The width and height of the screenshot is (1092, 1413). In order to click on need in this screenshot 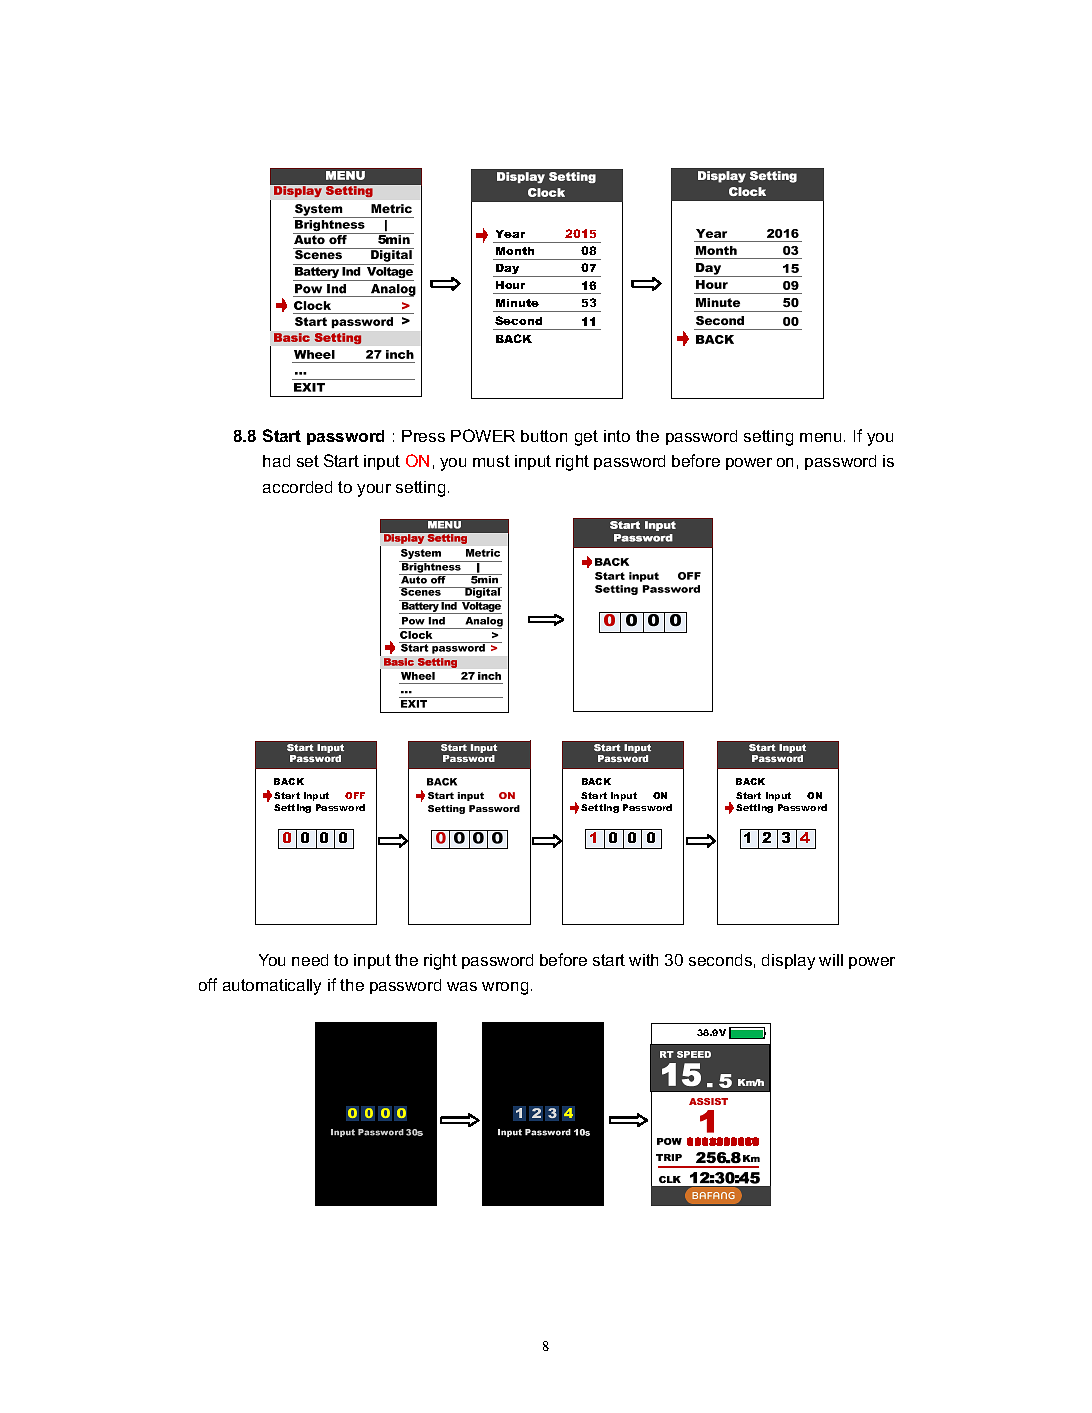, I will do `click(310, 960)`.
